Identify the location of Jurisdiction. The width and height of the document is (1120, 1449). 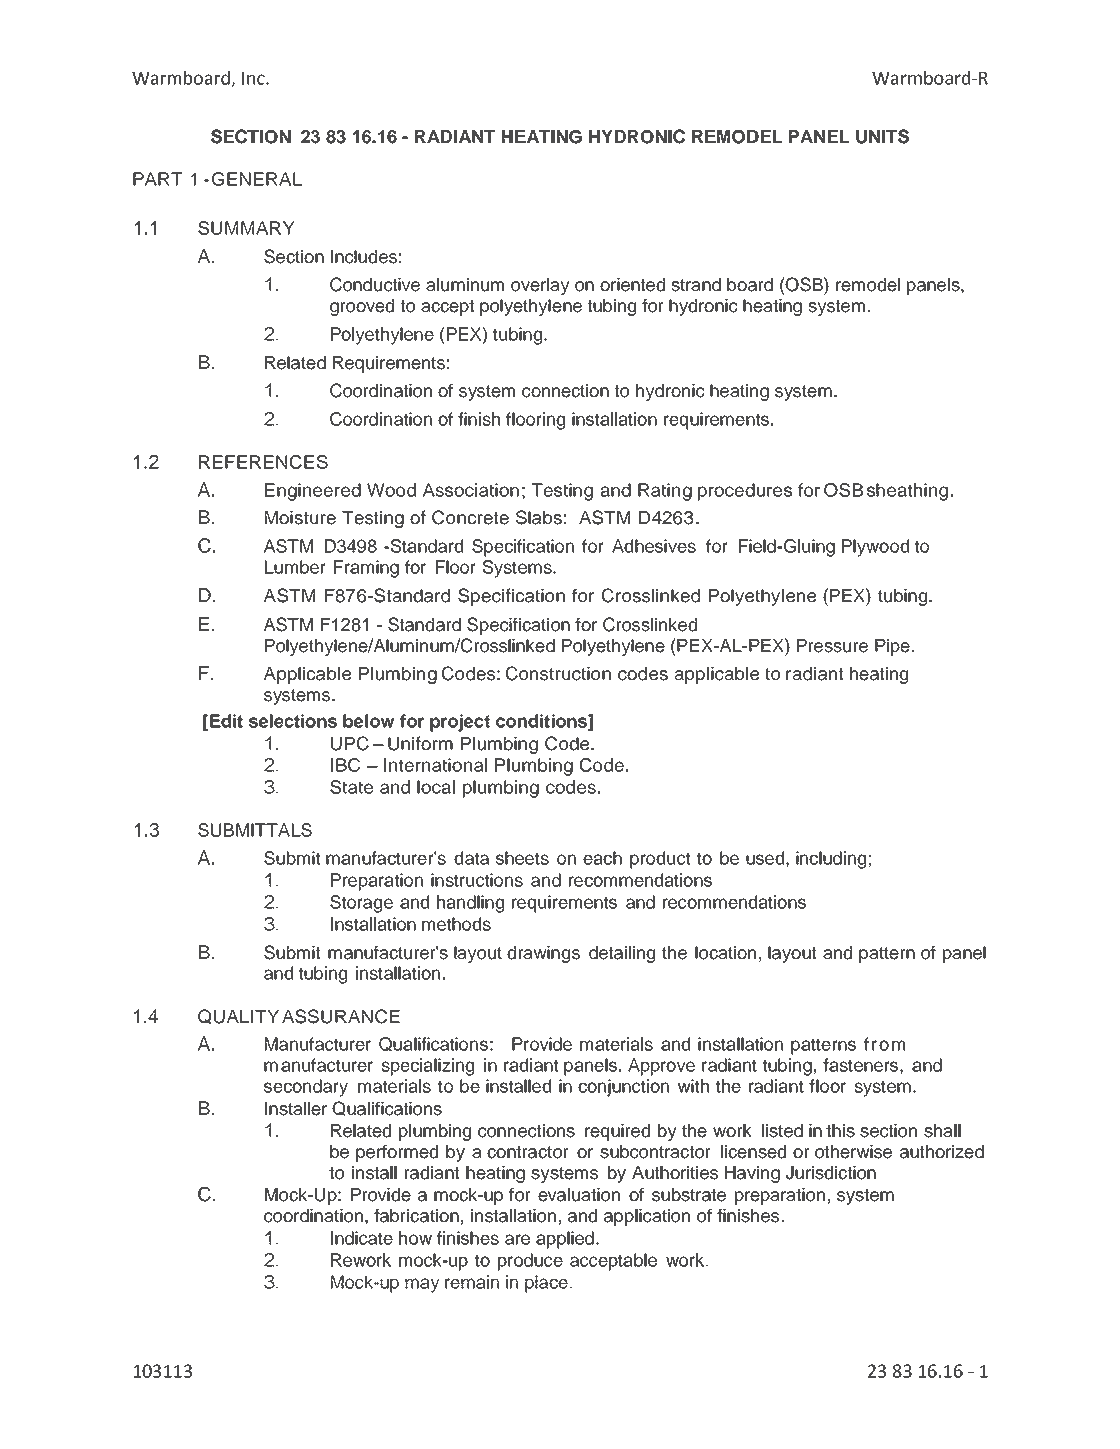
(831, 1173).
